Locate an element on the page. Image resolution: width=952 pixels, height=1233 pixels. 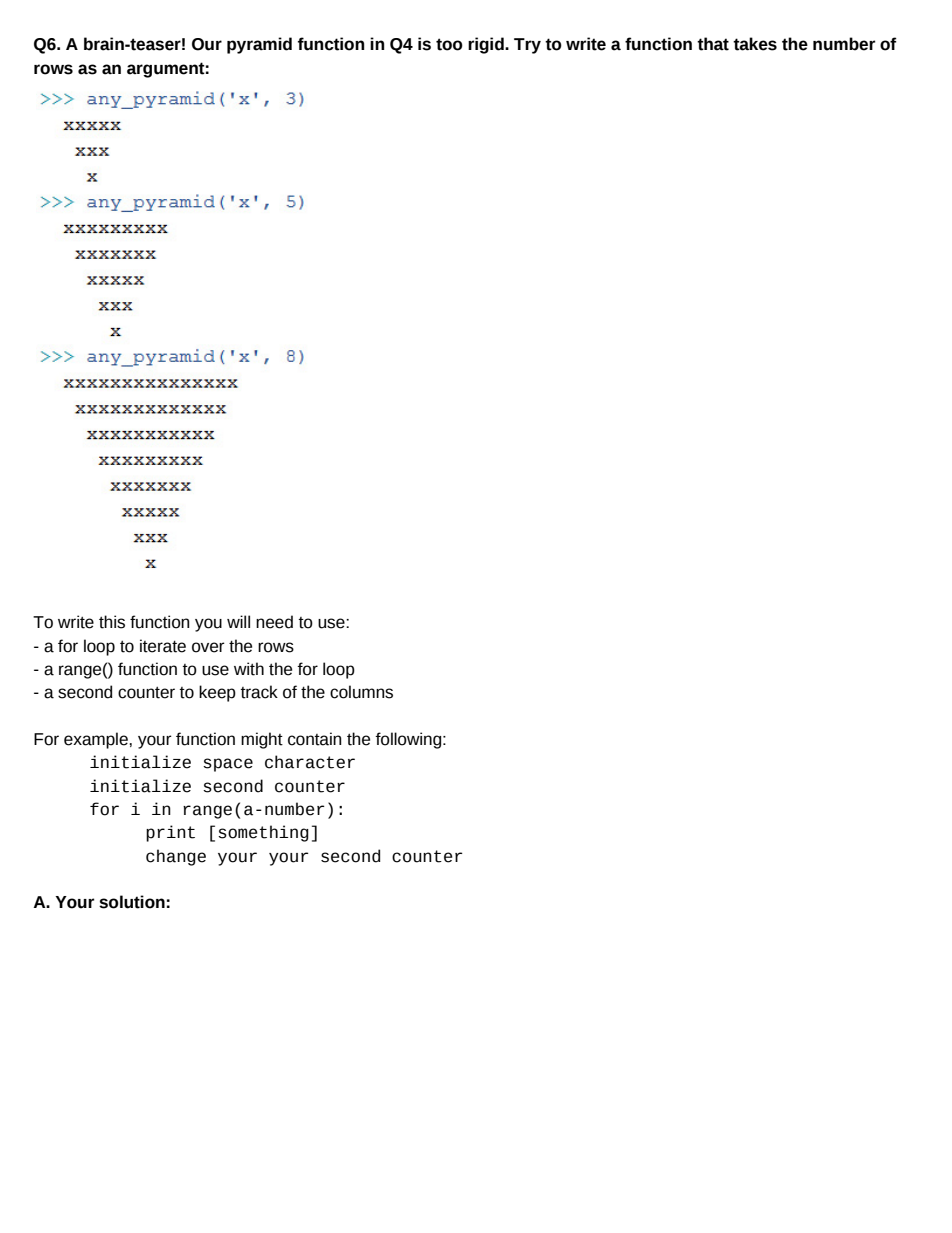
that is located at coordinates (713, 44).
